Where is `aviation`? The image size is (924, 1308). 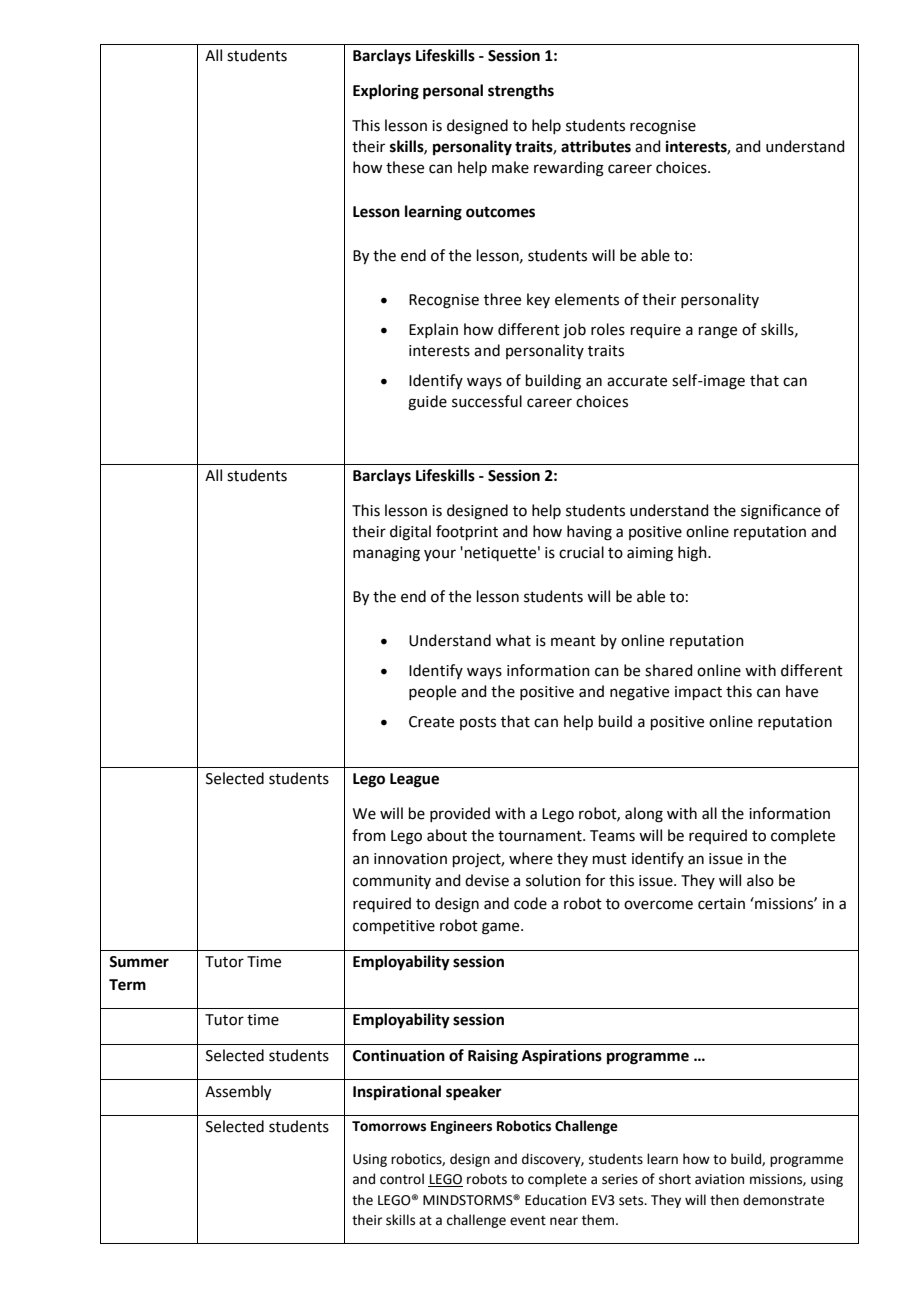 aviation is located at coordinates (719, 1179).
